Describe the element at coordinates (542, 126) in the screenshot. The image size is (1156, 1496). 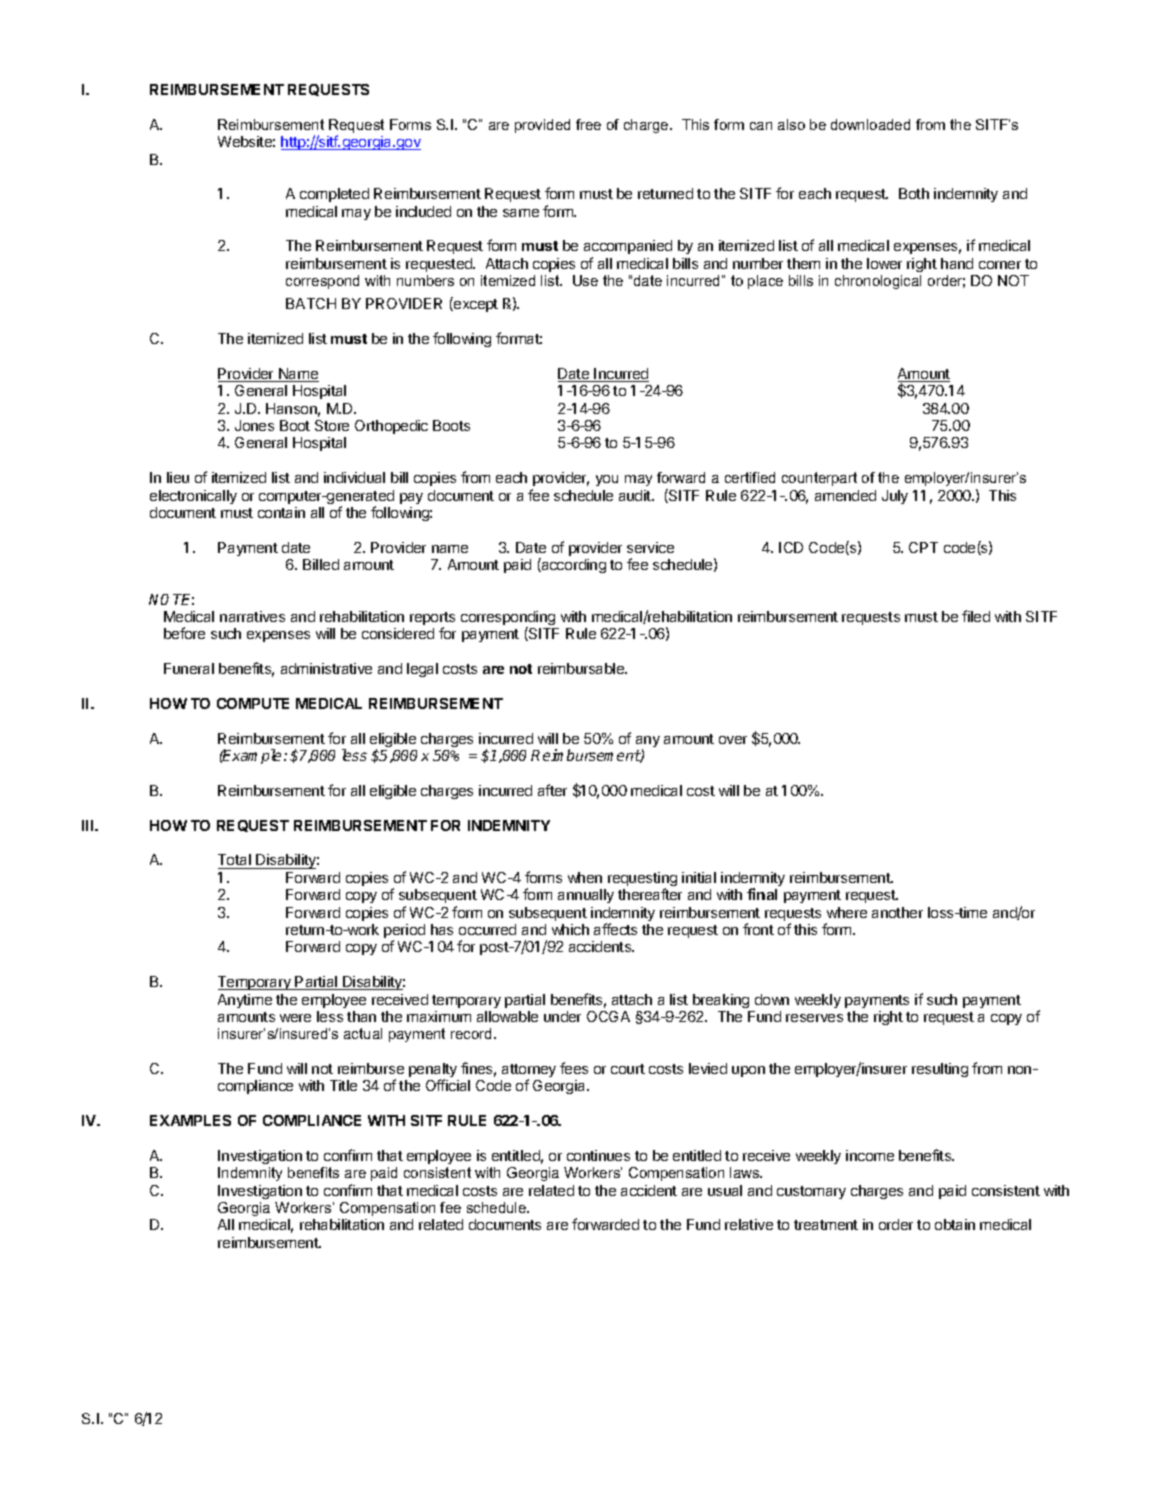
I see `provided` at that location.
